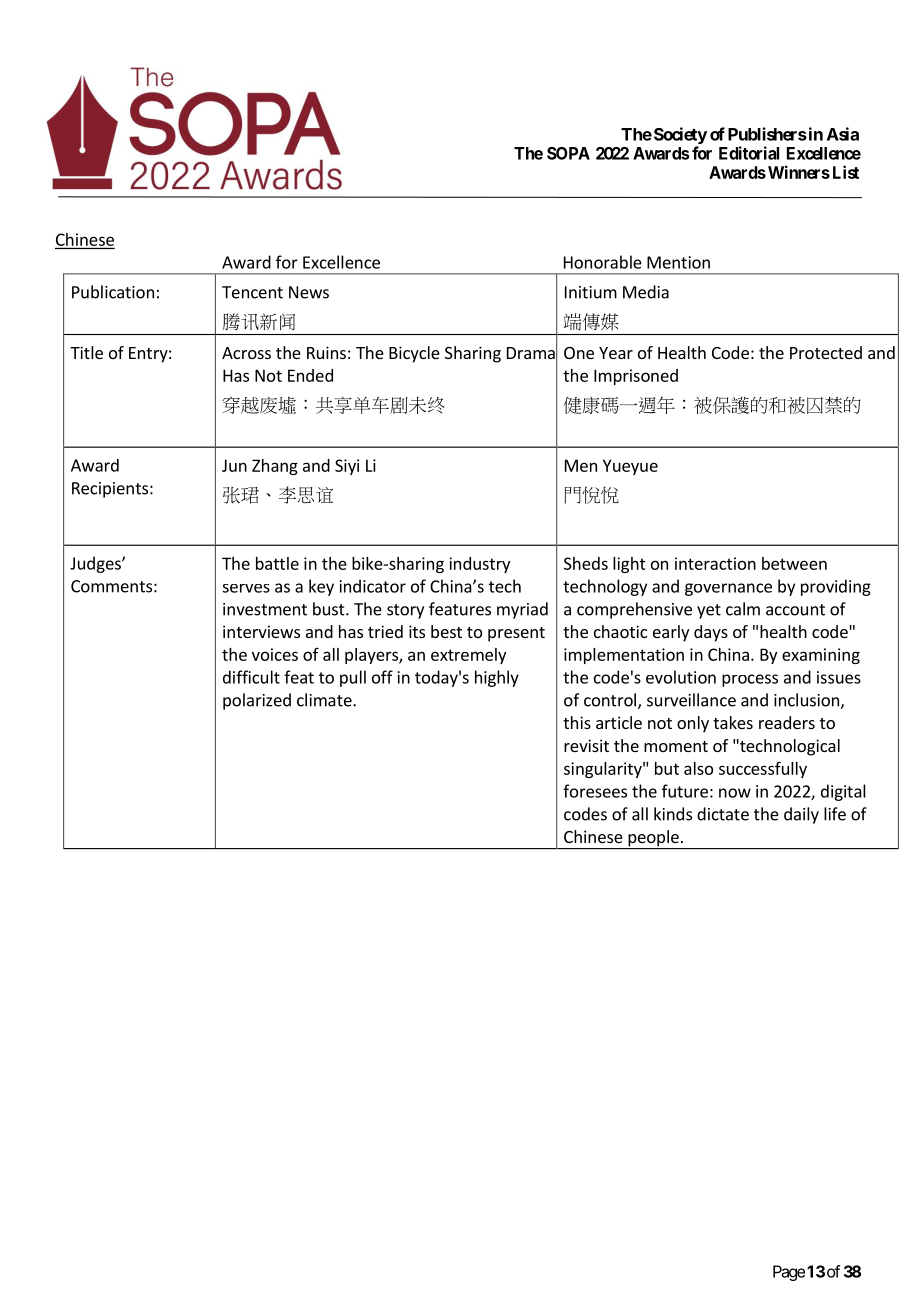 This screenshot has width=924, height=1309. Describe the element at coordinates (257, 701) in the screenshot. I see `polarized` at that location.
